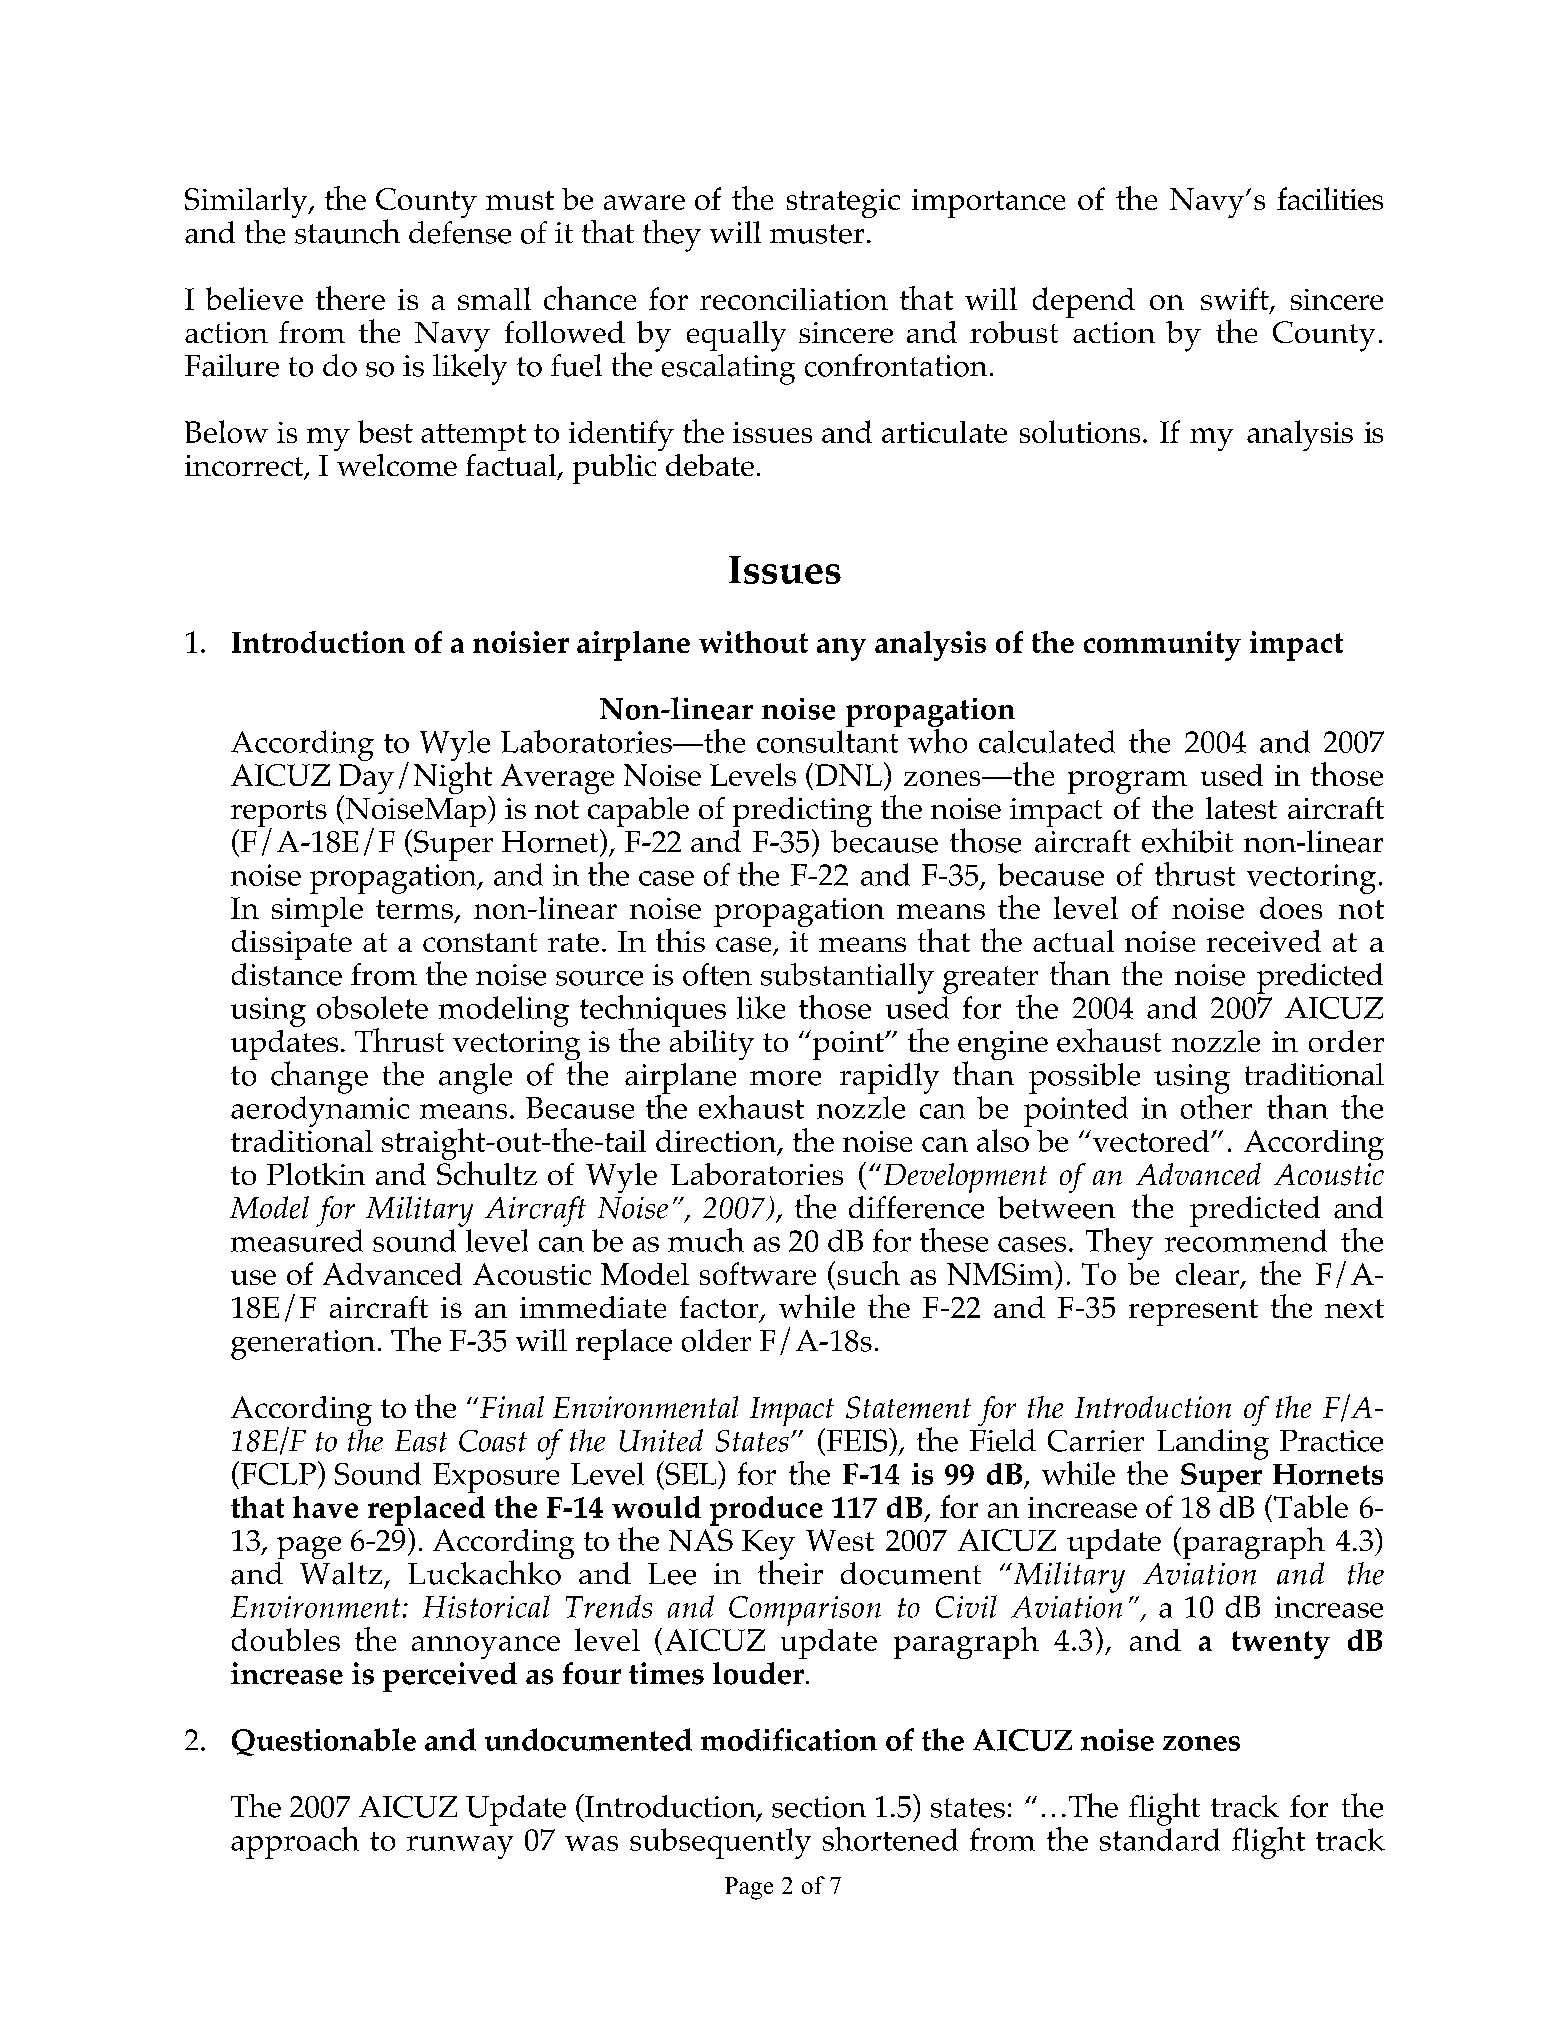  What do you see at coordinates (1216, 1105) in the image?
I see `other` at bounding box center [1216, 1105].
